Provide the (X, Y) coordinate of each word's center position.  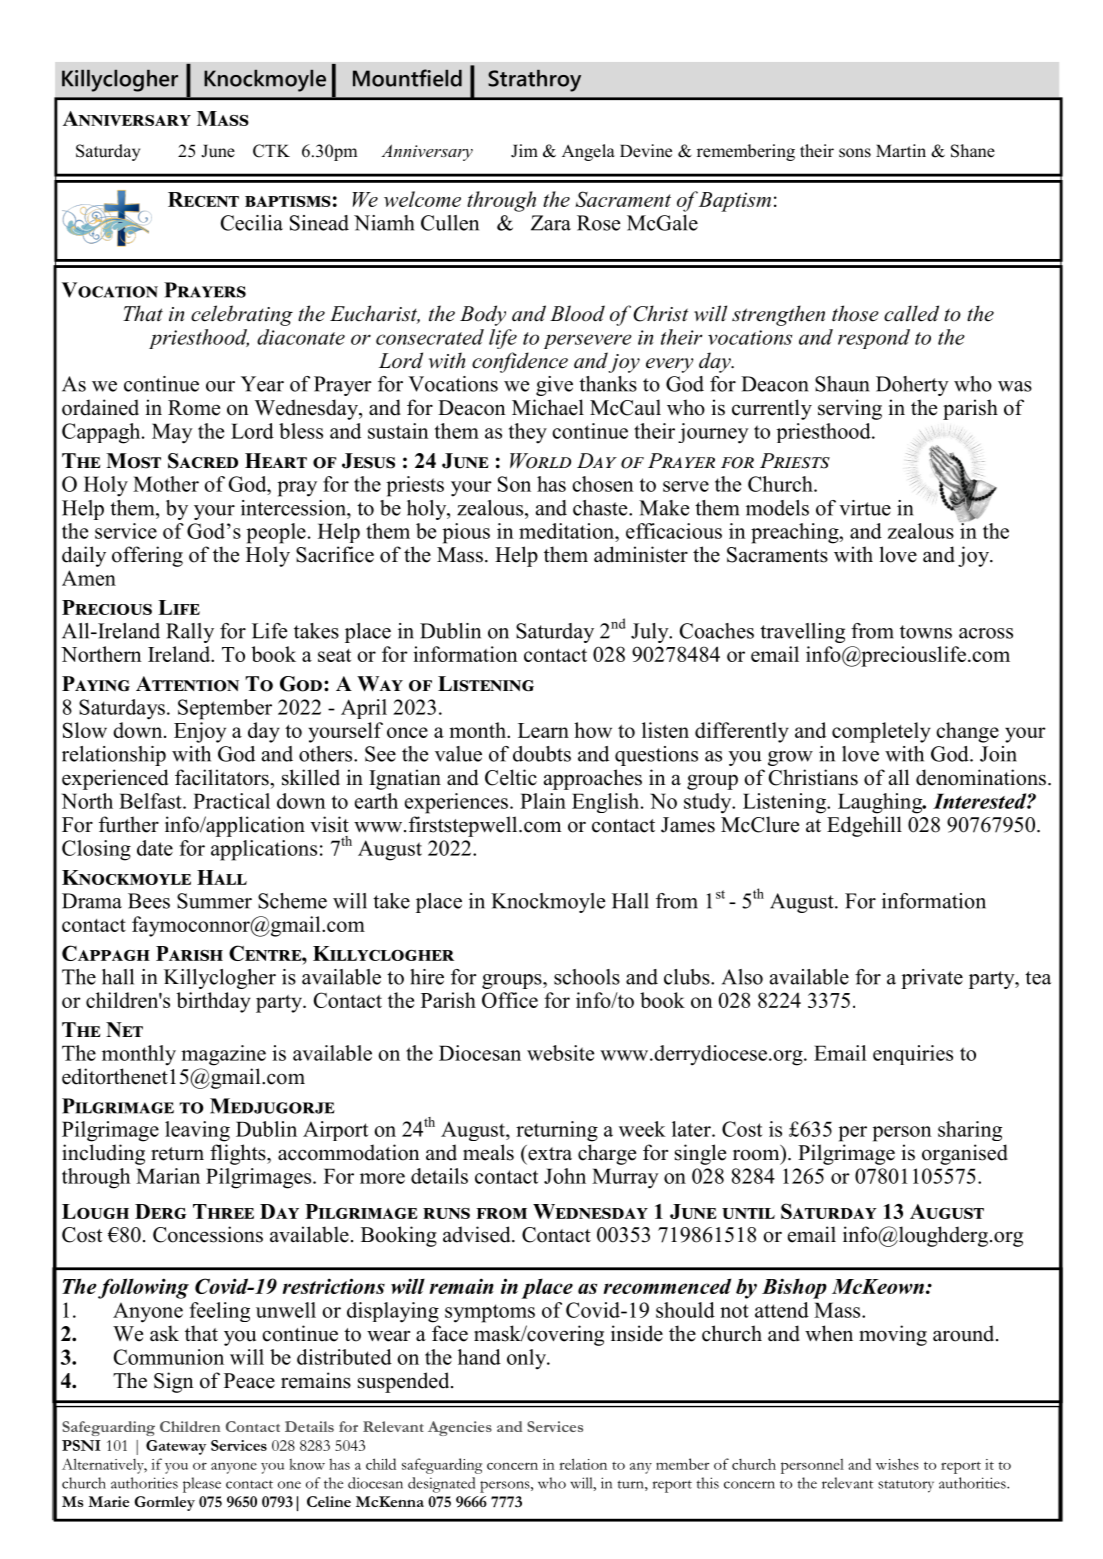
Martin (901, 150)
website (560, 1053)
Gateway (176, 1447)
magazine (223, 1055)
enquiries (913, 1055)
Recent (203, 199)
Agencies (460, 1428)
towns (926, 632)
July (651, 633)
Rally (190, 633)
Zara (551, 223)
